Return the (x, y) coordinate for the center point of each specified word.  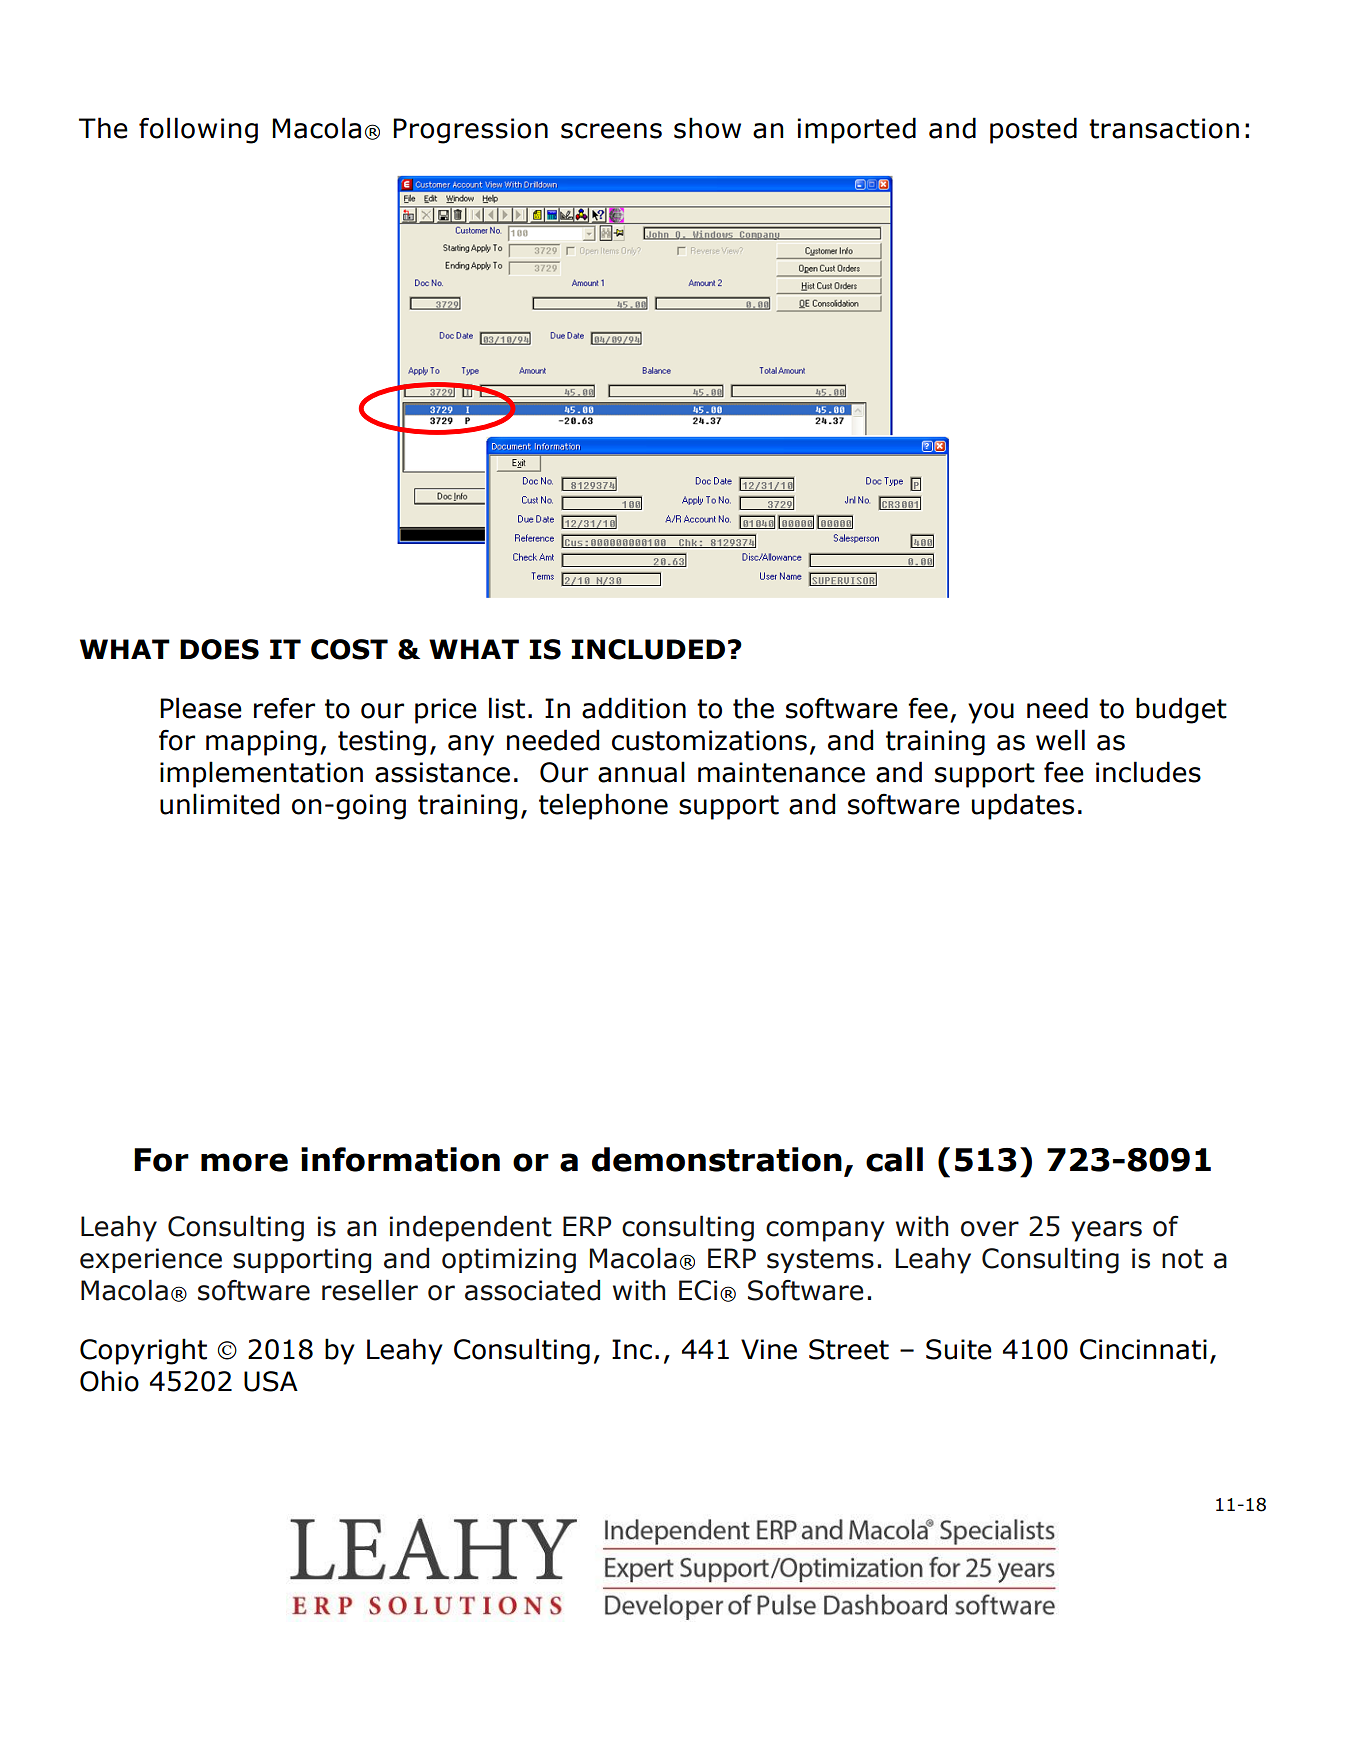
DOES (219, 649)
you (991, 713)
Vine (769, 1349)
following (198, 130)
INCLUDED (648, 649)
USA (271, 1381)
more (244, 1162)
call (894, 1159)
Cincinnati (1143, 1349)
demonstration (717, 1159)
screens (611, 131)
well (1060, 740)
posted (1033, 130)
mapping (261, 743)
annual (641, 772)
